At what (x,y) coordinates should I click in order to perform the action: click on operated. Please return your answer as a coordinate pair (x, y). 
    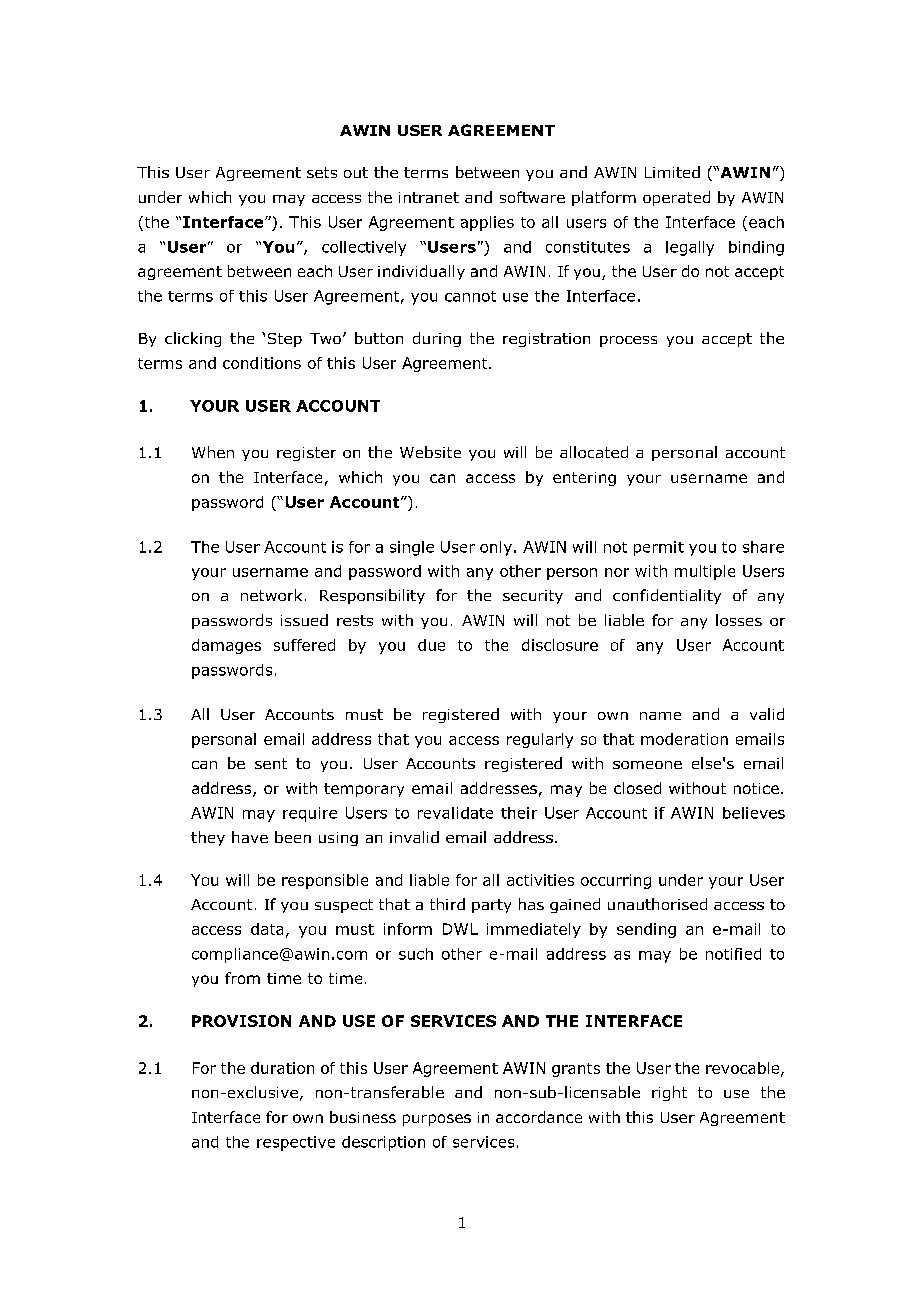
    Looking at the image, I should click on (676, 198).
